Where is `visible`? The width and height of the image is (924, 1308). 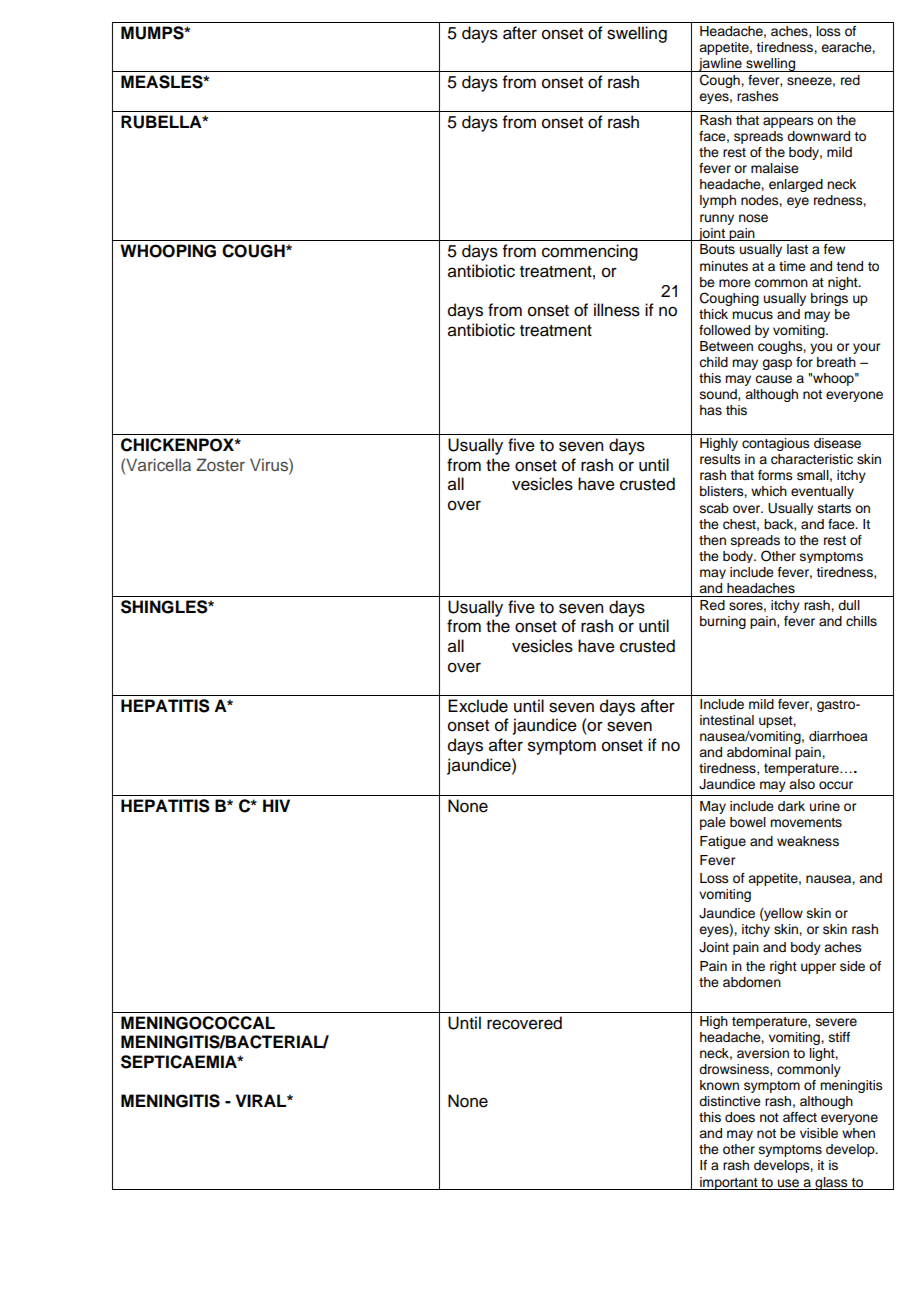 visible is located at coordinates (819, 1133).
